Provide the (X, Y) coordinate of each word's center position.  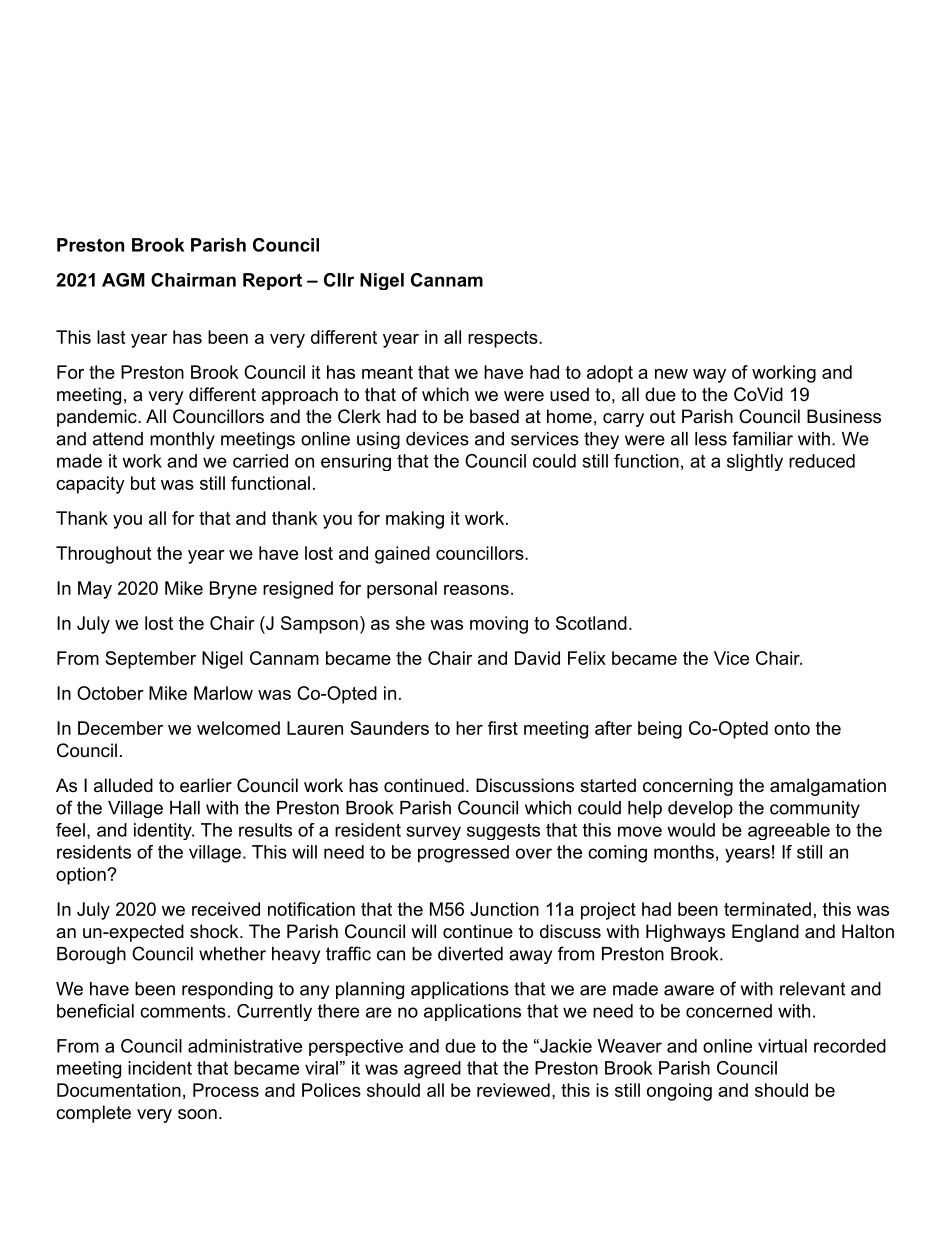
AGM (123, 280)
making (415, 520)
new (671, 374)
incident (160, 1068)
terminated (767, 909)
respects (504, 339)
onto (792, 728)
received (226, 909)
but (143, 483)
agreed (432, 1070)
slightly (755, 462)
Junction (504, 909)
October (110, 693)
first (503, 728)
